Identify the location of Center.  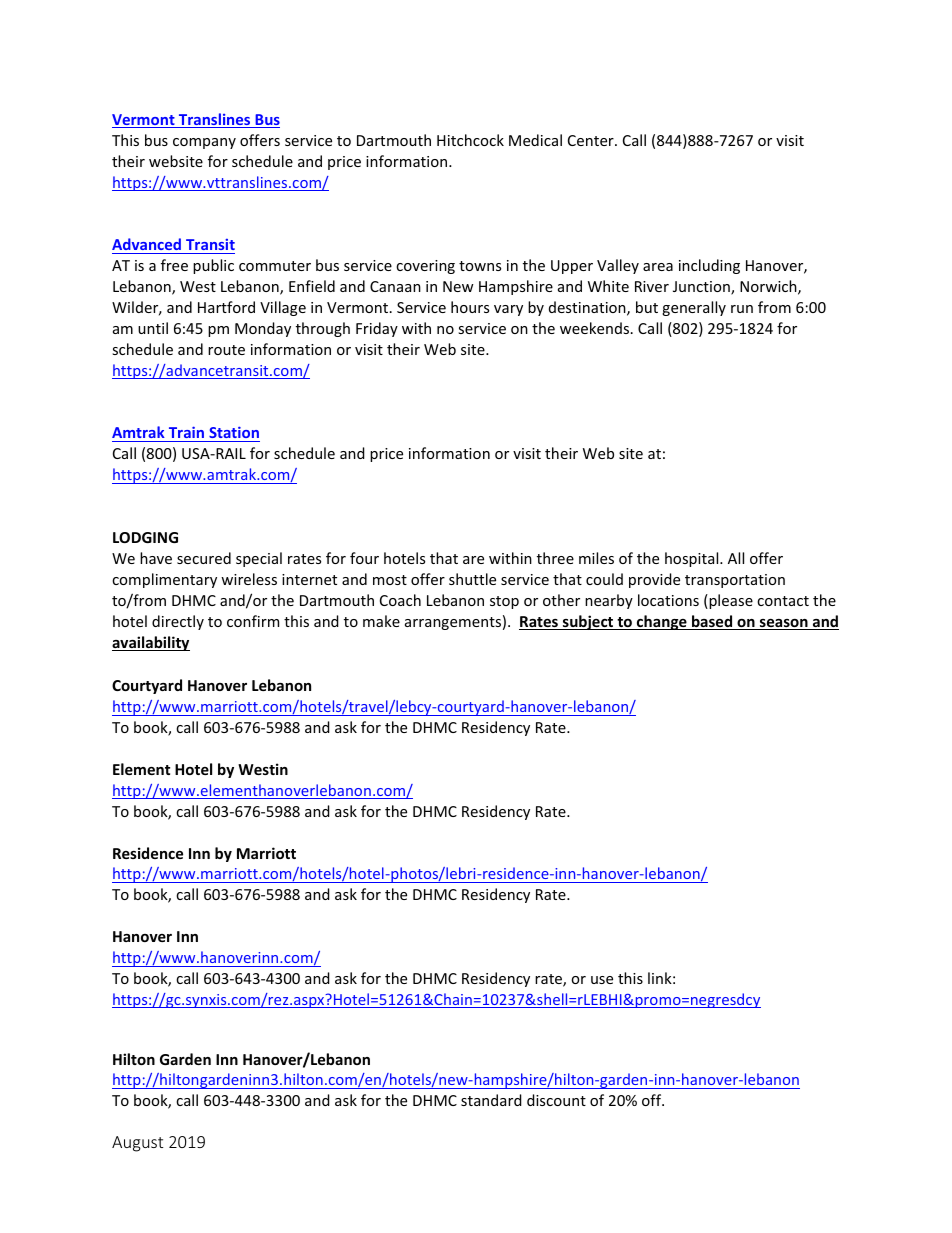
(592, 140).
